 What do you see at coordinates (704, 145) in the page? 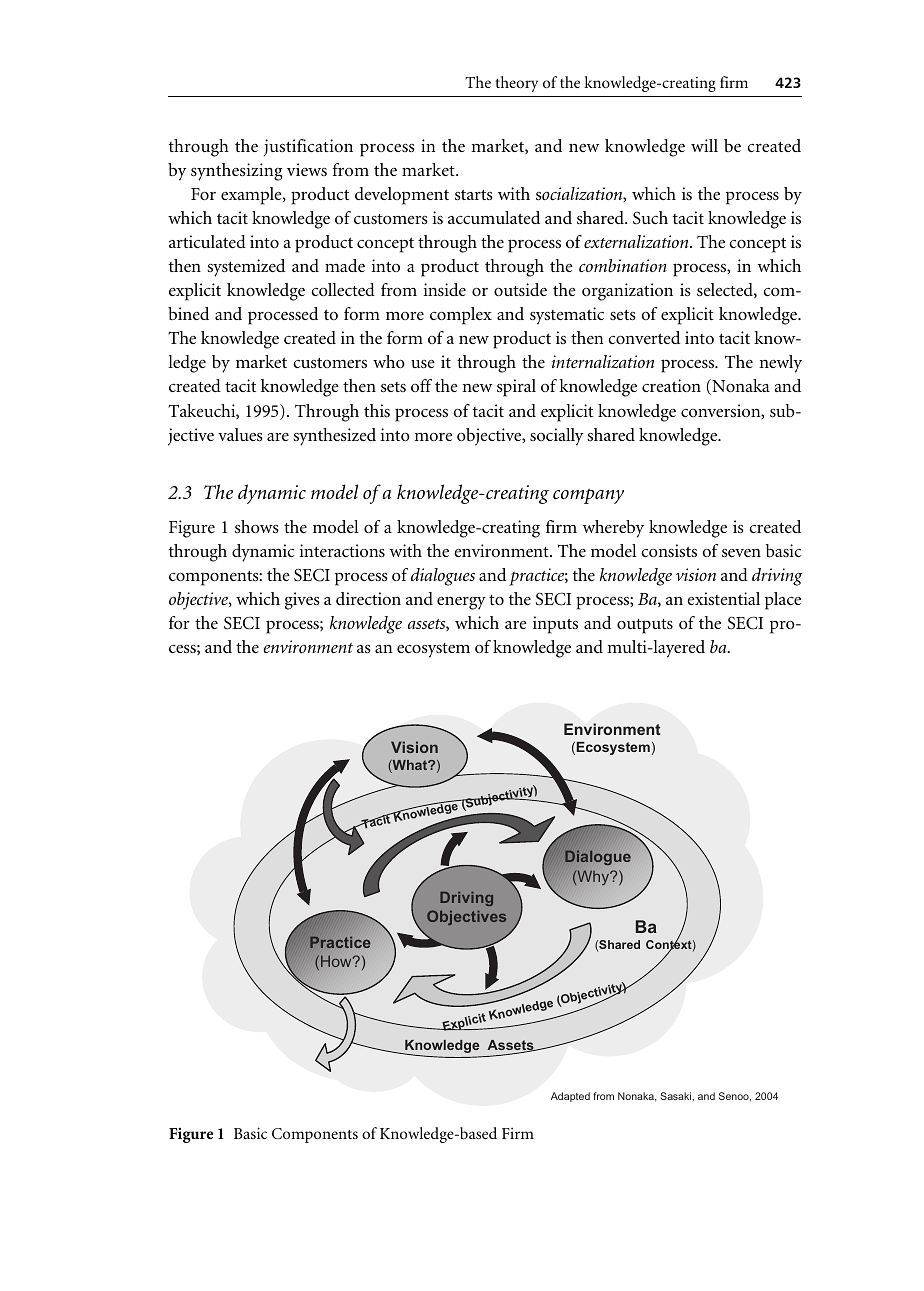
I see `will` at bounding box center [704, 145].
